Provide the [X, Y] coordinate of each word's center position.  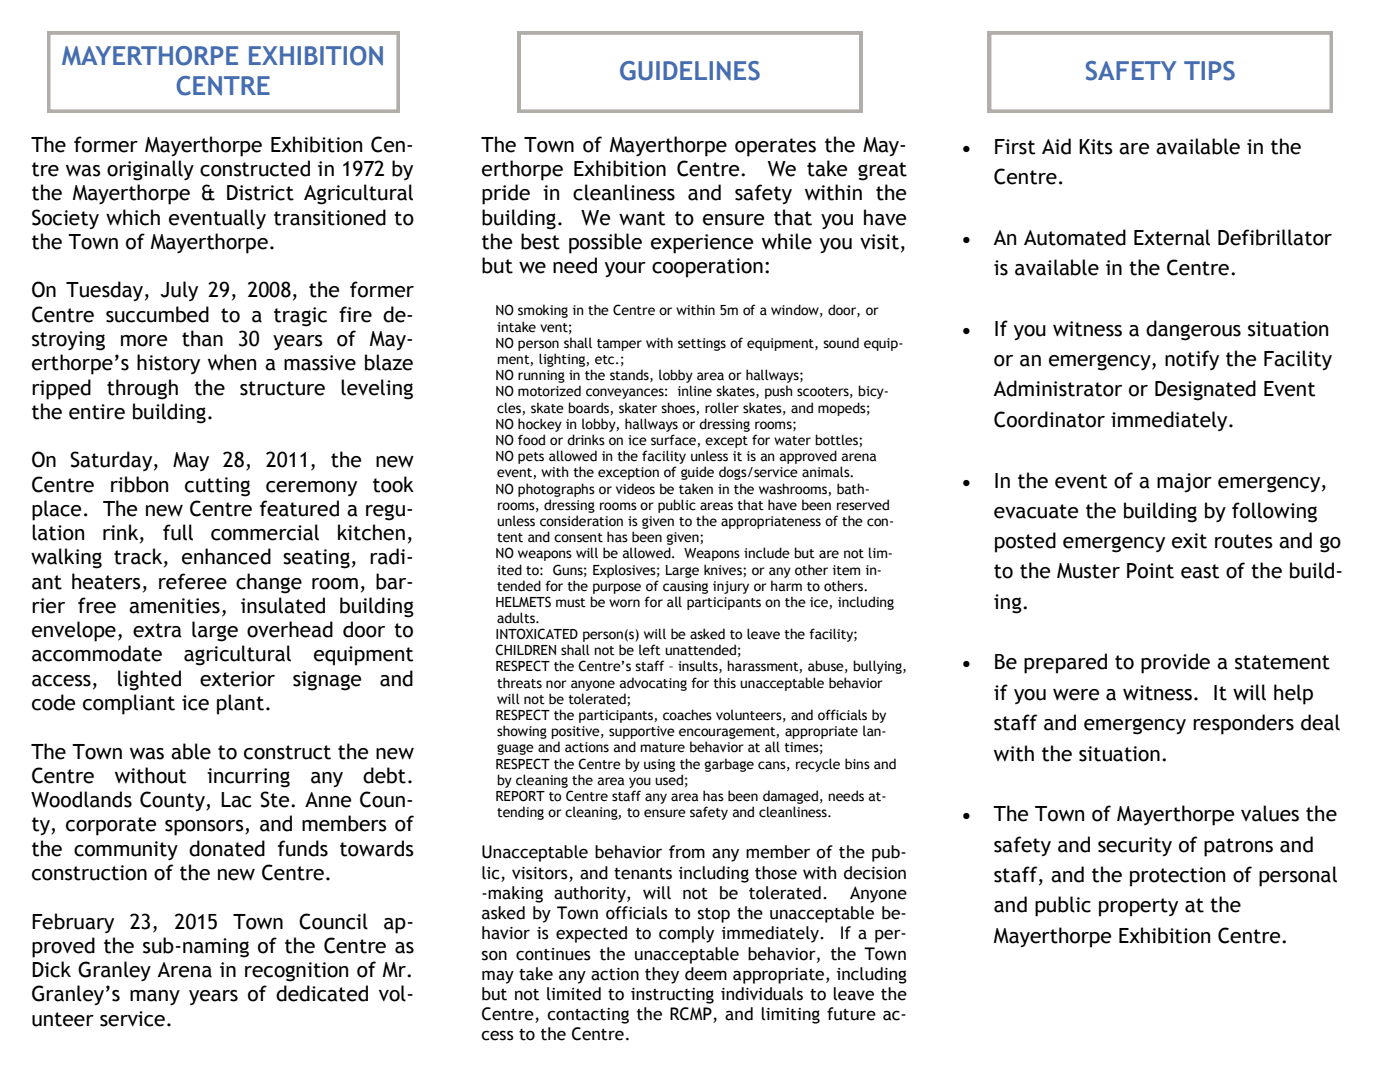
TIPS [1209, 71]
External [1172, 237]
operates [775, 147]
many [155, 997]
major [1184, 483]
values [1270, 813]
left [650, 650]
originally [150, 170]
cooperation [707, 268]
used [669, 780]
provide [1175, 663]
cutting [217, 487]
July [179, 291]
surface [674, 440]
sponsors [205, 828]
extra [157, 630]
